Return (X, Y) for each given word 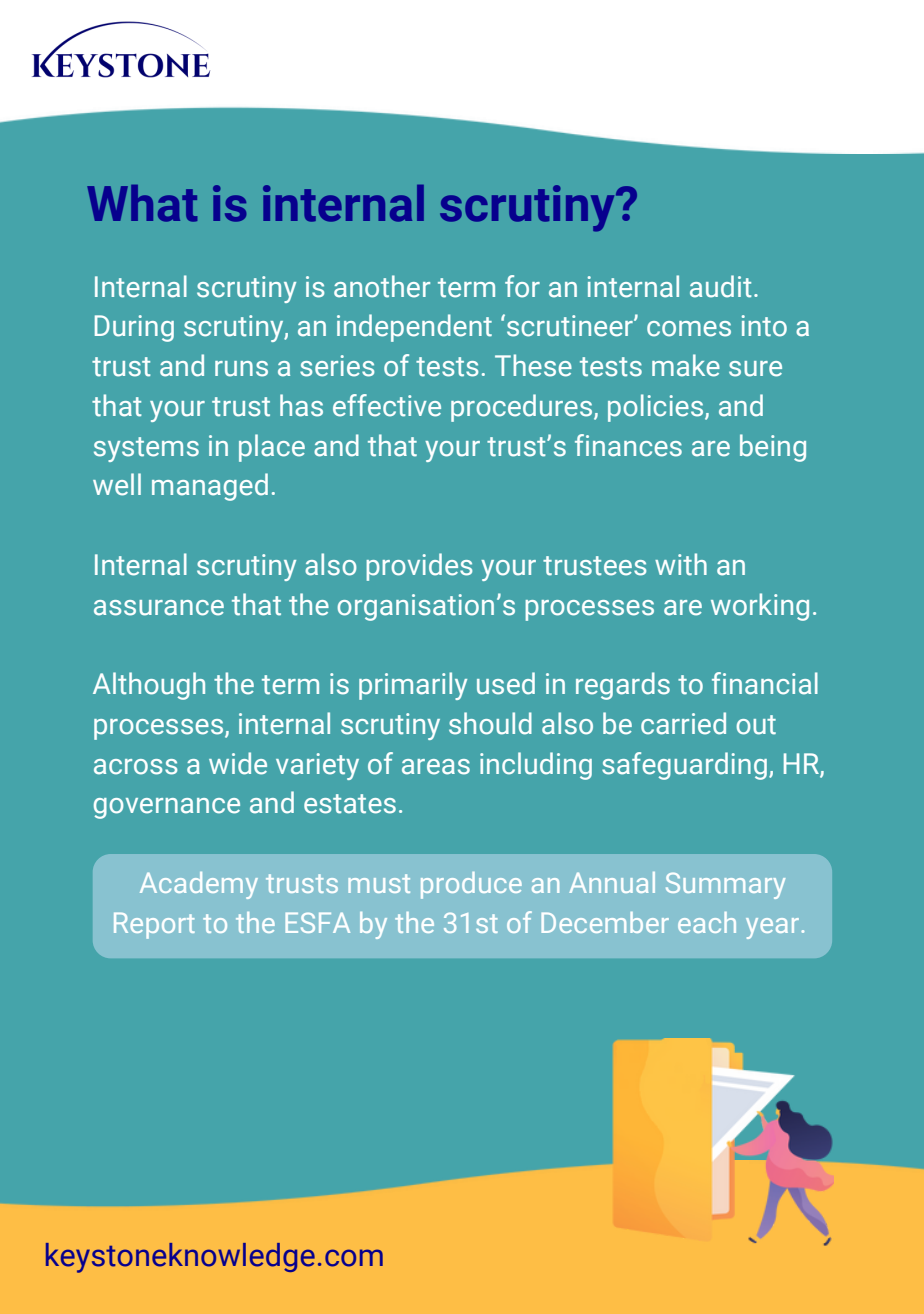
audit (721, 286)
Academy (199, 885)
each (707, 922)
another (382, 286)
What (142, 203)
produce (471, 885)
